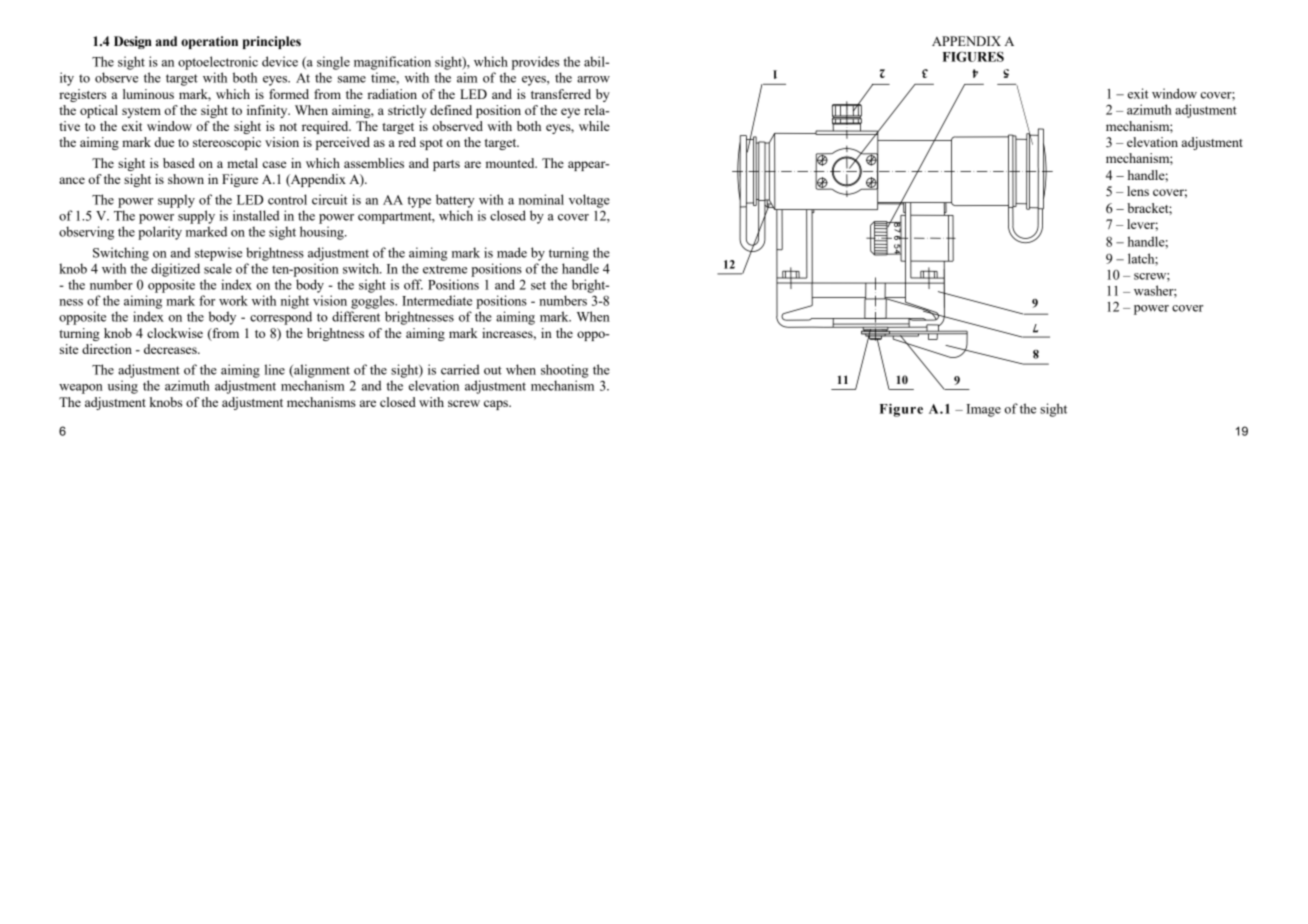 Image resolution: width=1308 pixels, height=924 pixels. What do you see at coordinates (535, 63) in the page?
I see `provides` at bounding box center [535, 63].
